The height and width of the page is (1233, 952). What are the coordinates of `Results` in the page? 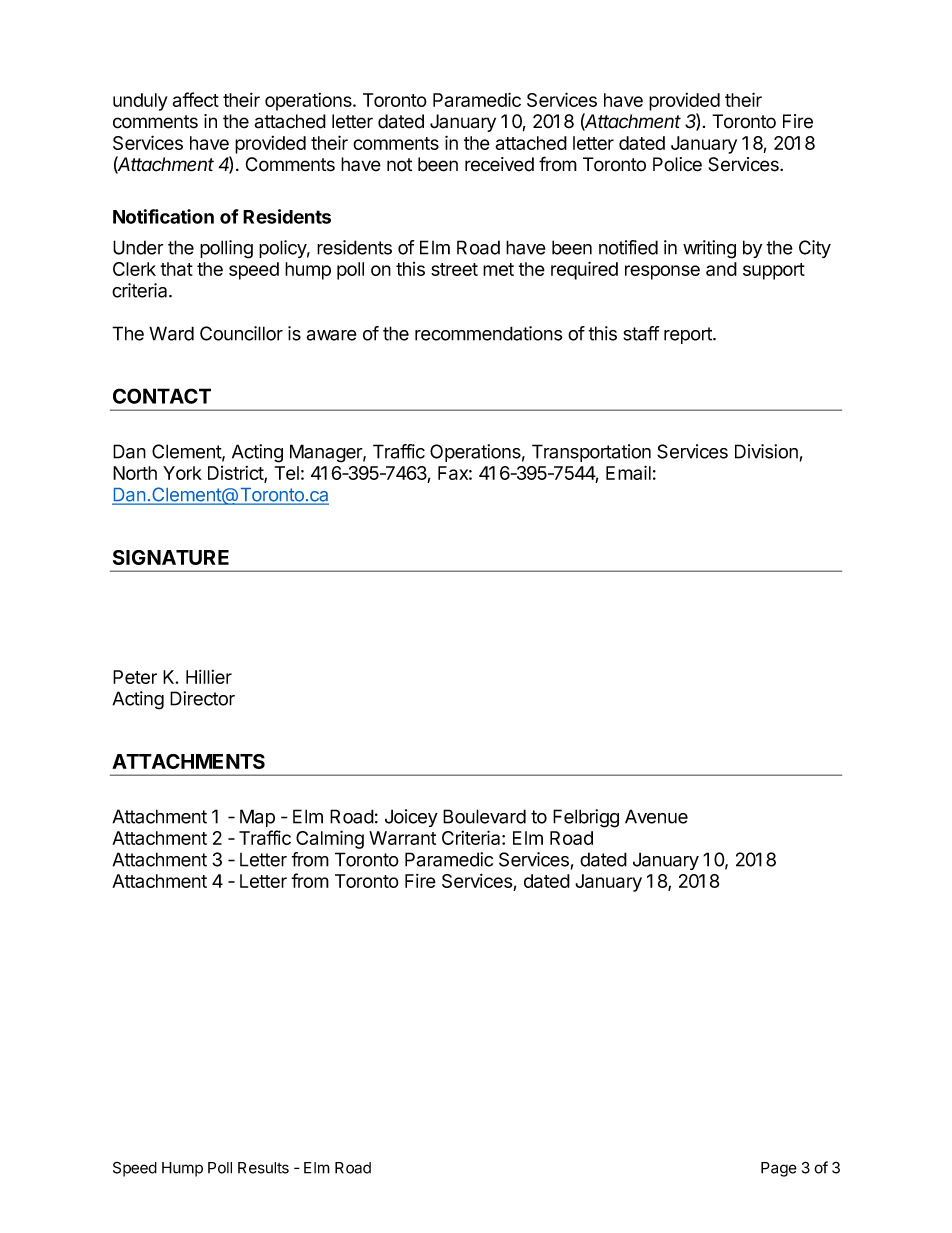 It's located at (263, 1168).
